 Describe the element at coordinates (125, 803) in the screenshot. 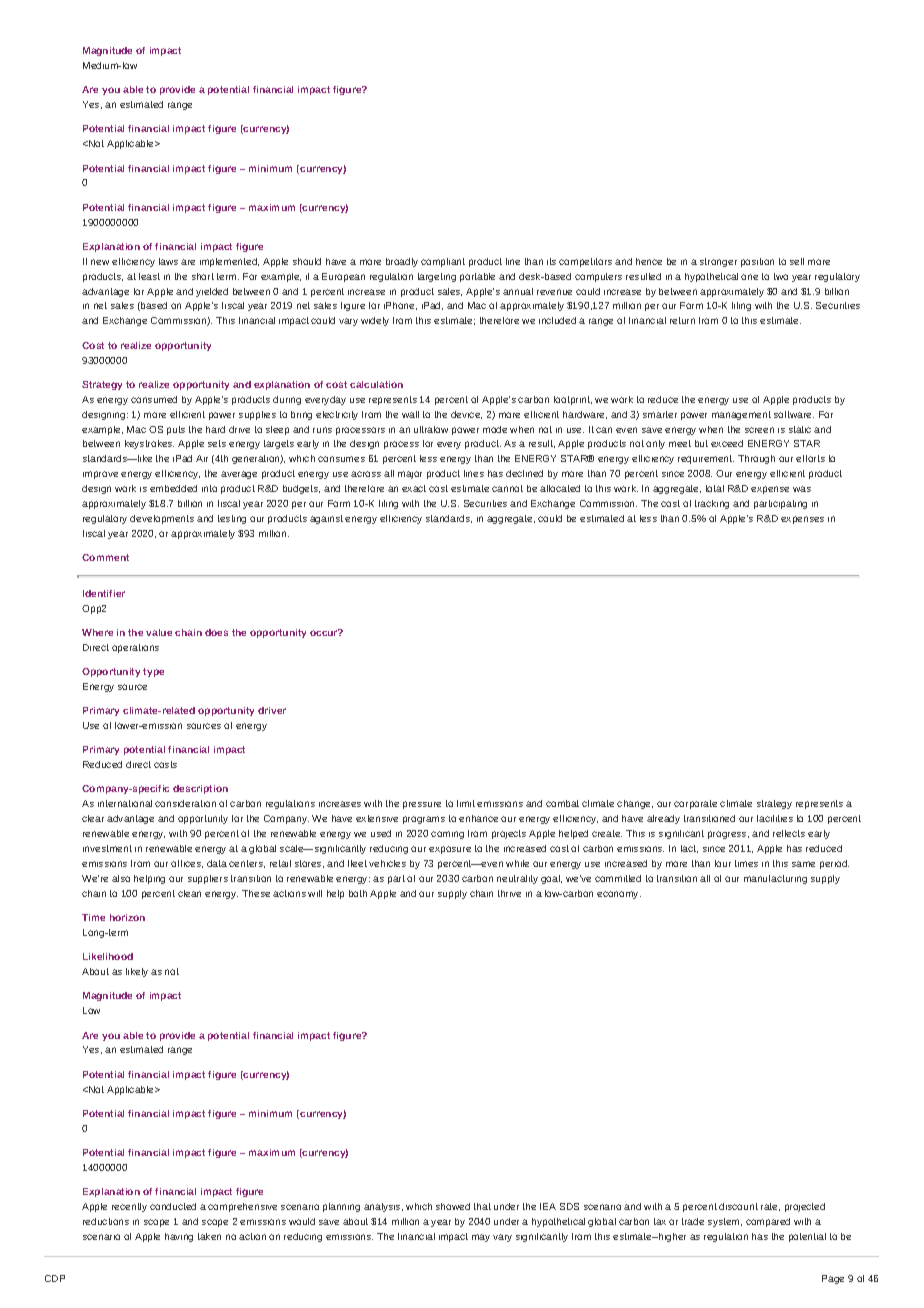

I see `international` at that location.
